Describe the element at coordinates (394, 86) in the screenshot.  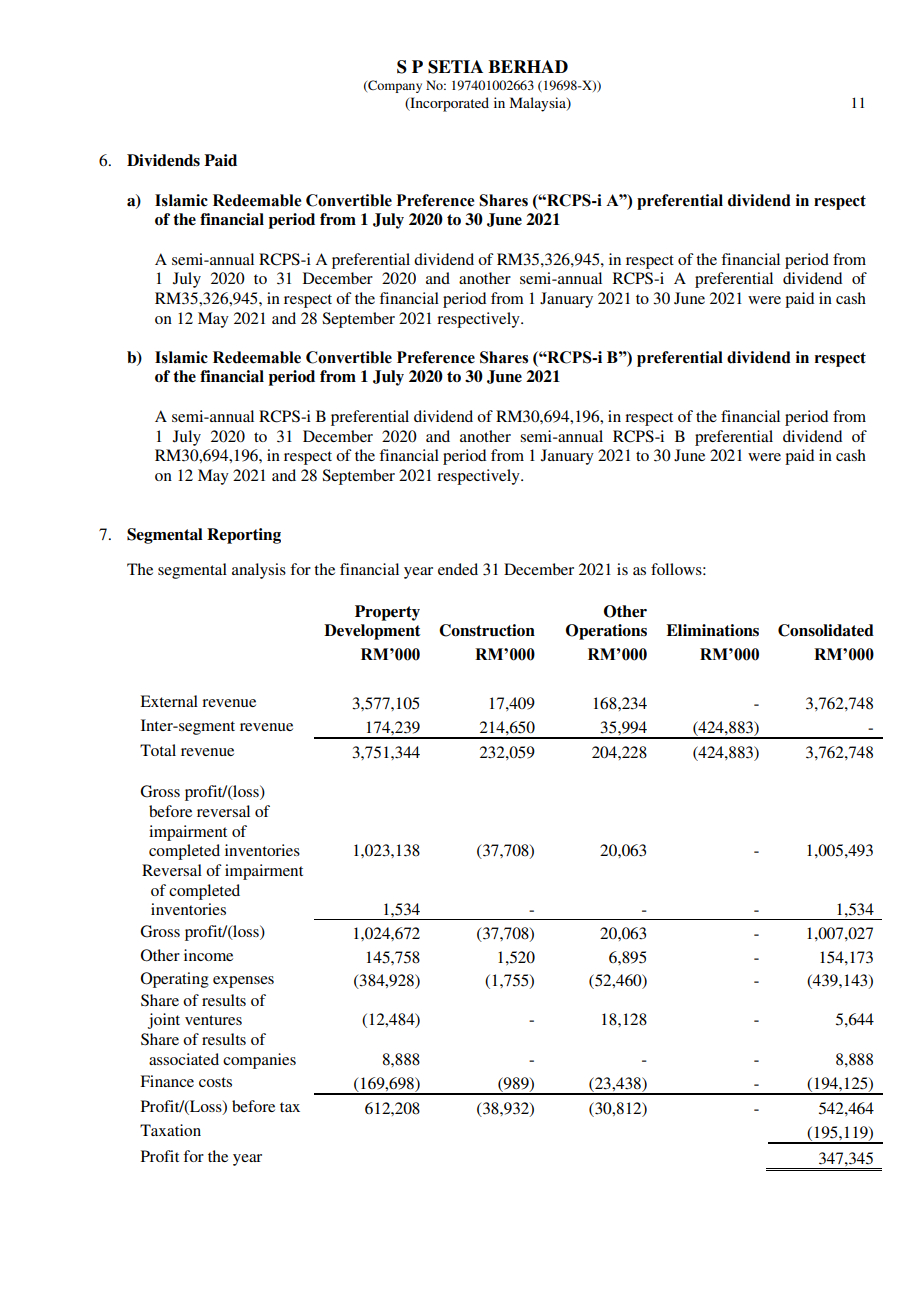
I see `Company` at that location.
